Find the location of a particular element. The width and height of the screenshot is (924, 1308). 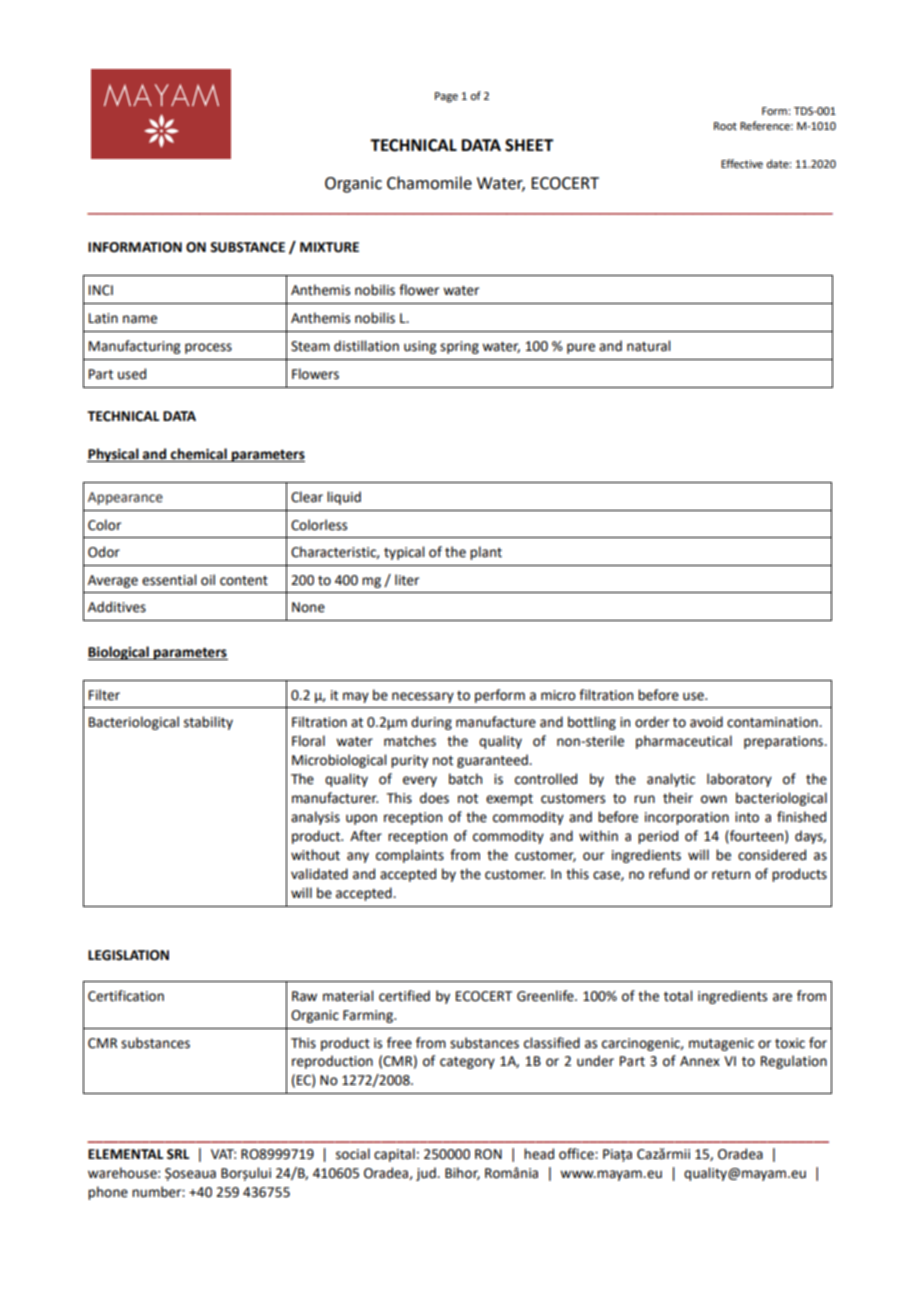

plant is located at coordinates (486, 553).
